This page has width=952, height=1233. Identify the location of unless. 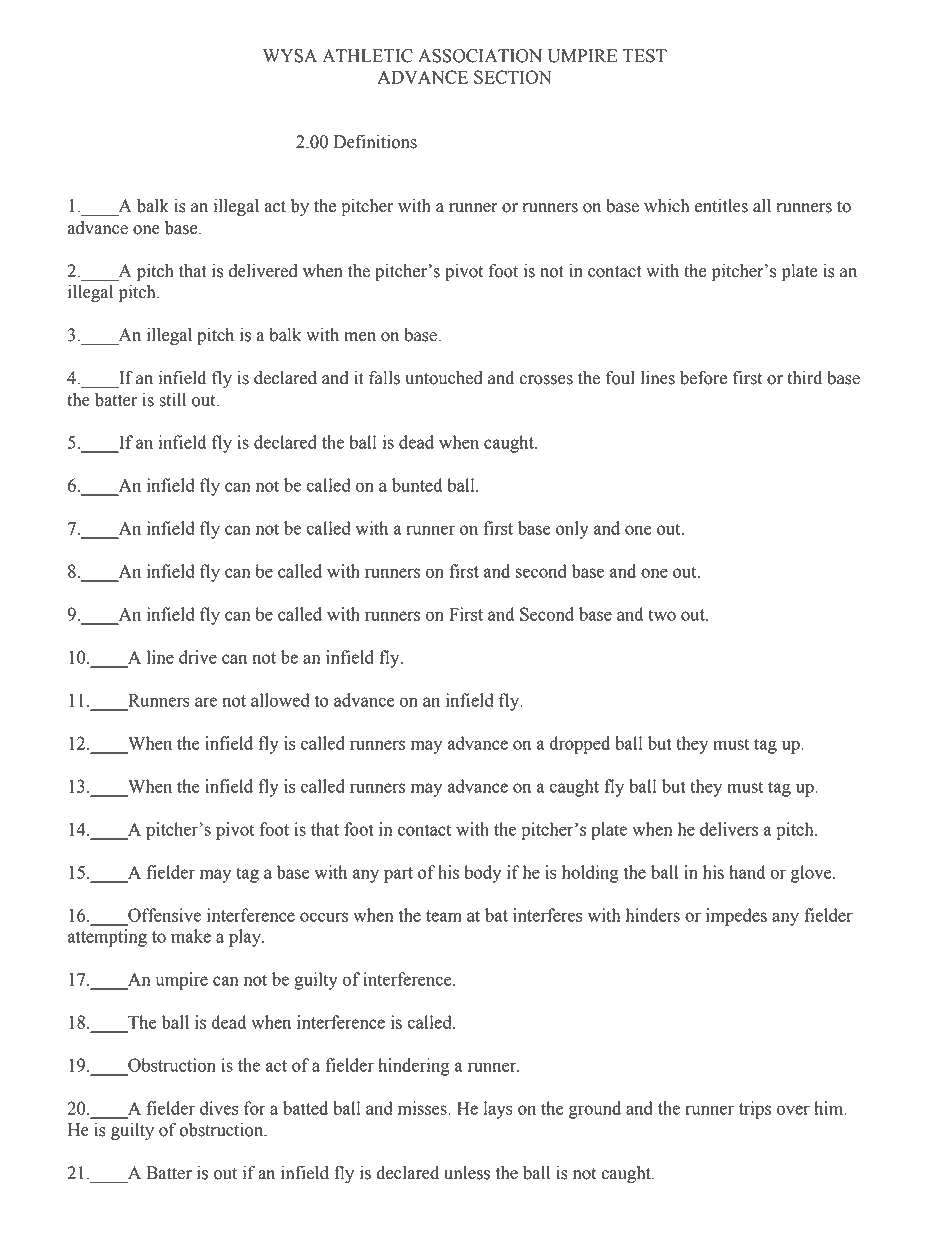
(467, 1173).
